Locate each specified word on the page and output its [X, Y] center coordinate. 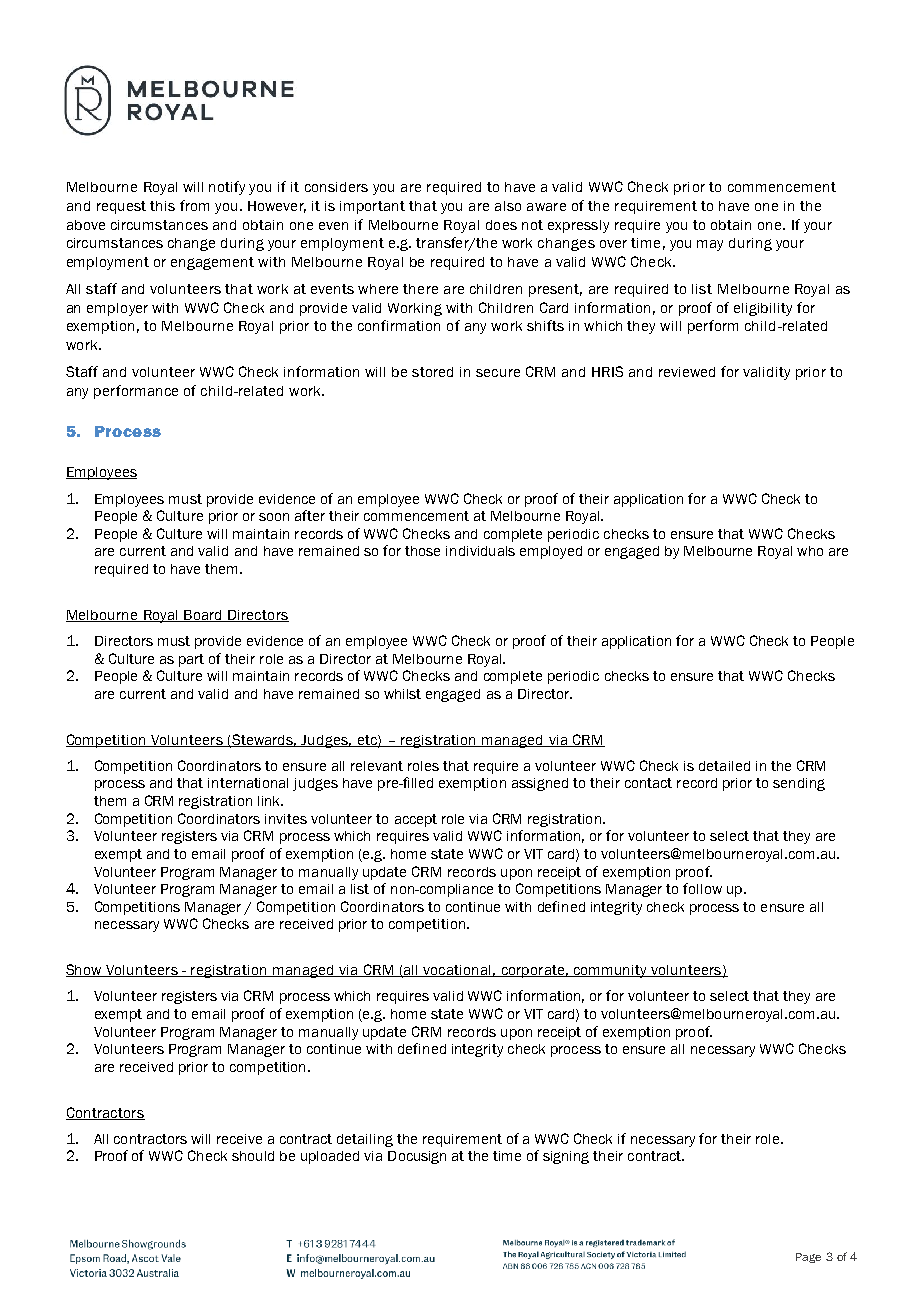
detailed [724, 766]
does [501, 225]
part [191, 660]
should [253, 1156]
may [710, 245]
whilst [402, 694]
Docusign [417, 1157]
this [162, 206]
